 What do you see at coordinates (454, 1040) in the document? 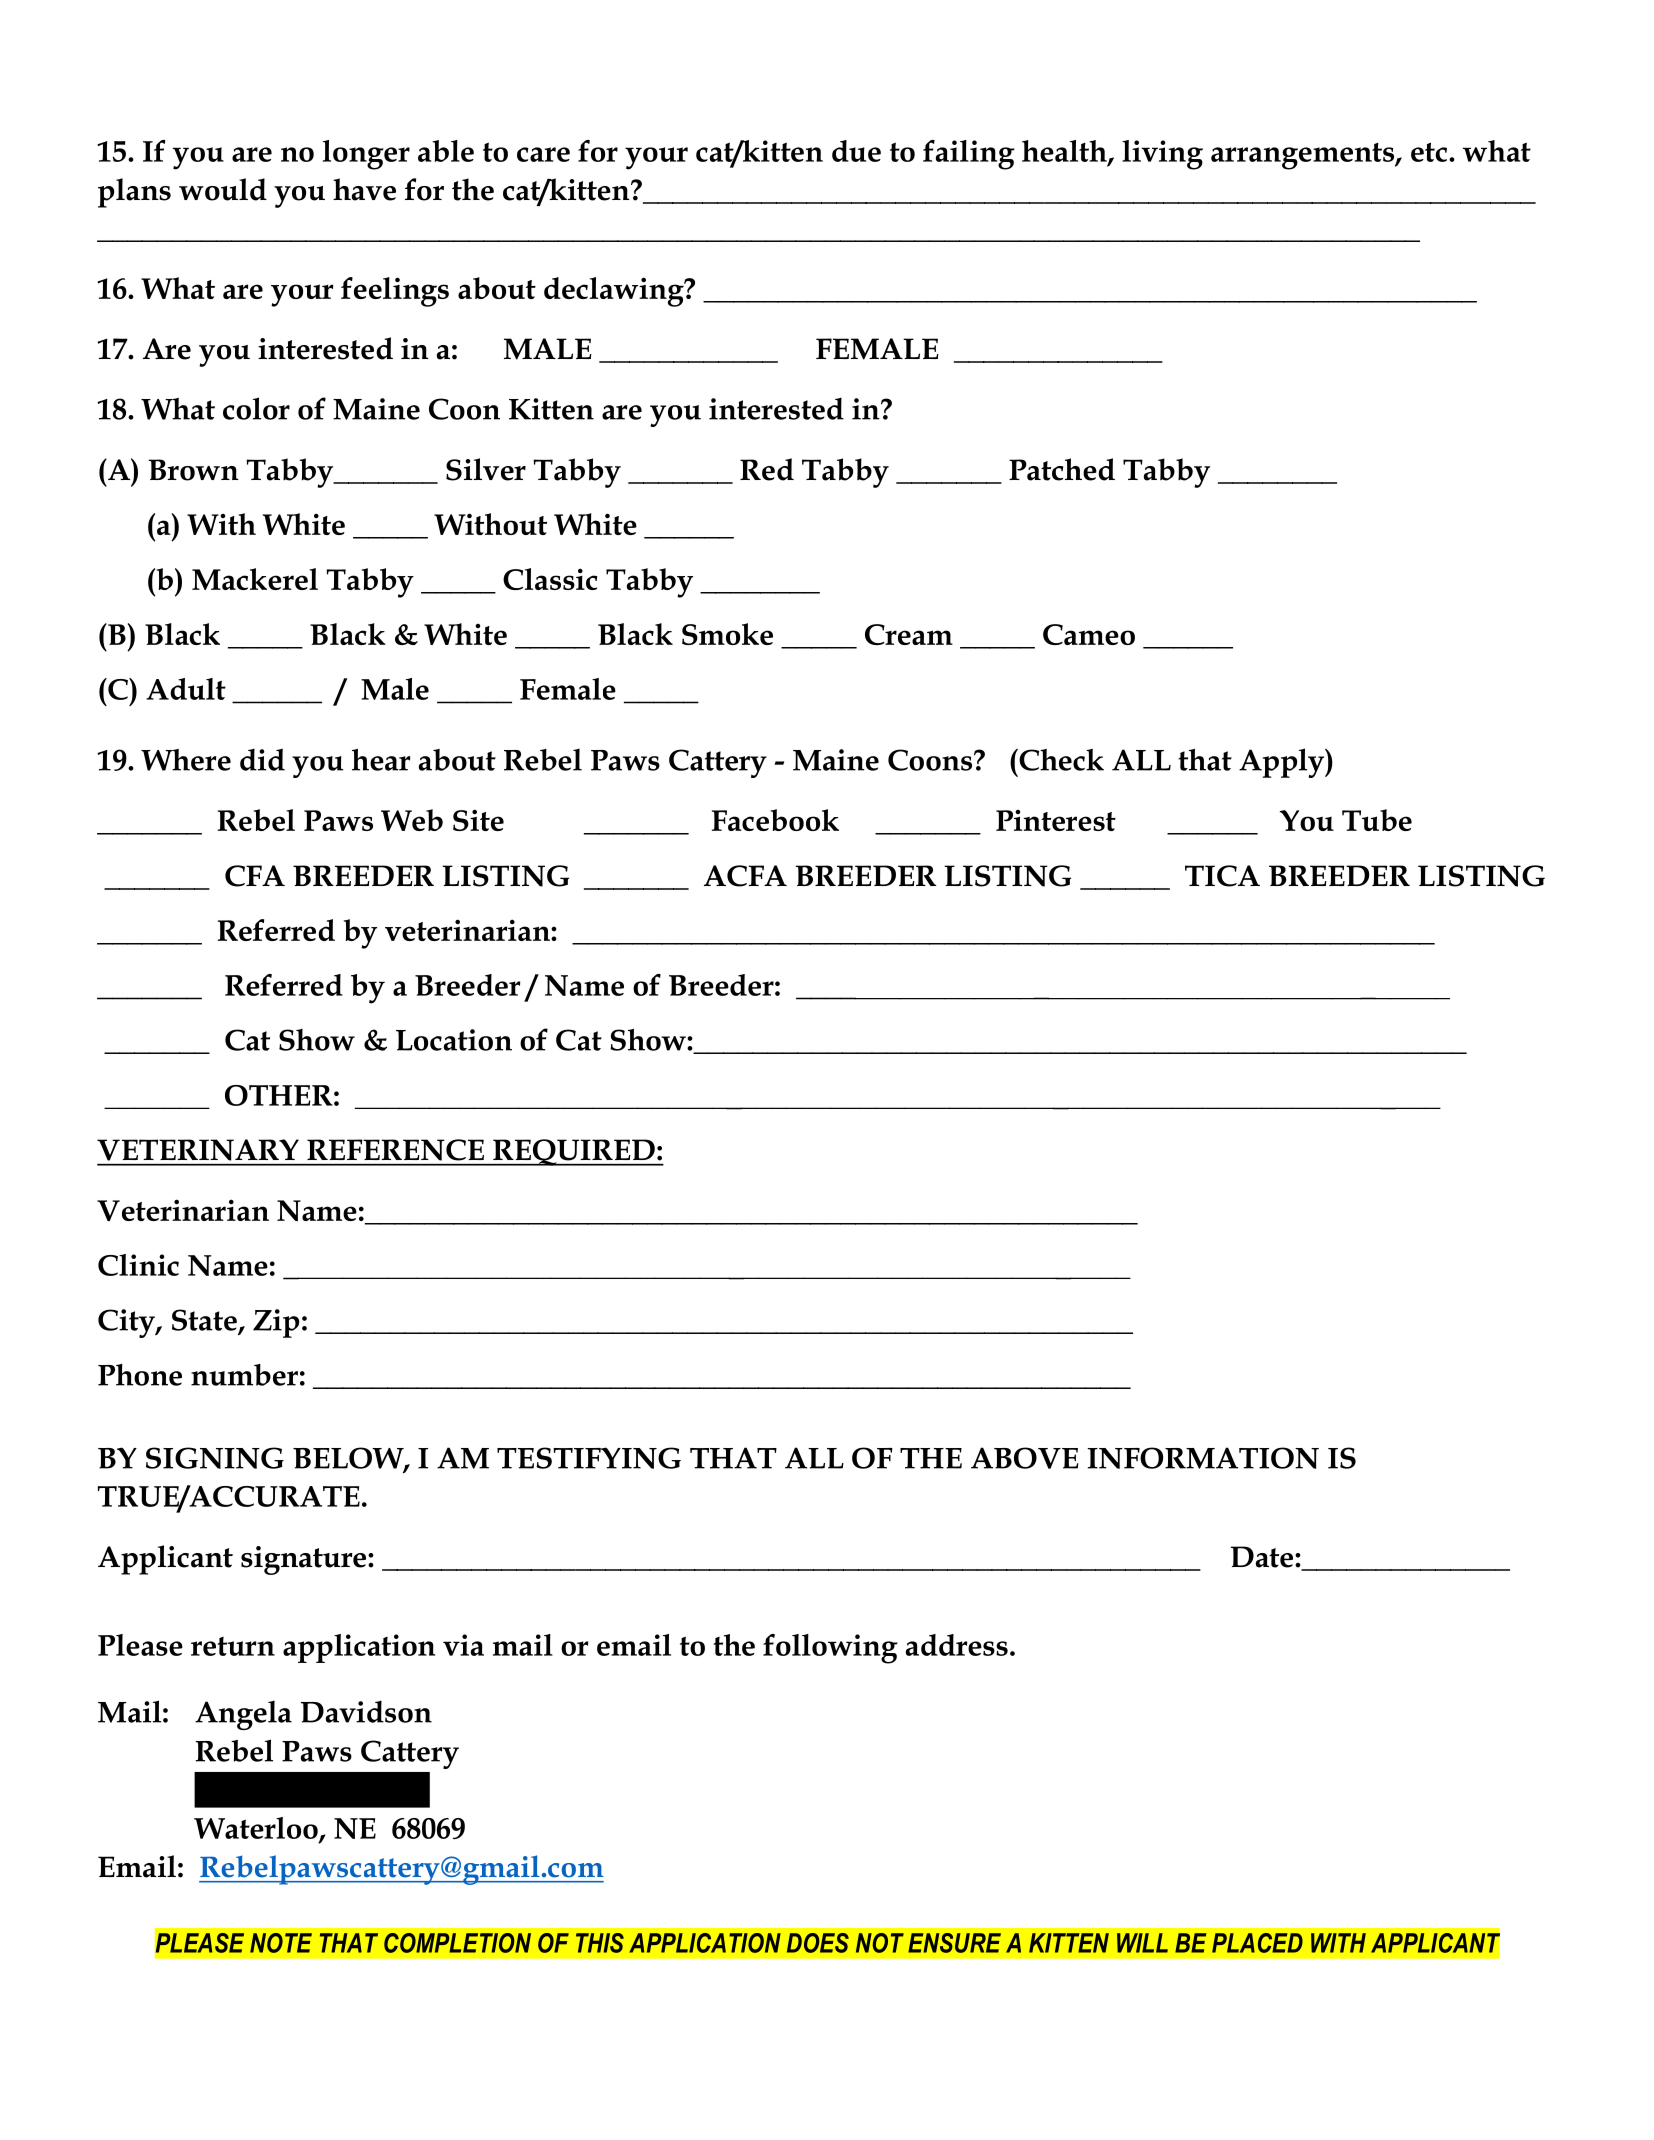
I see `Location` at bounding box center [454, 1040].
